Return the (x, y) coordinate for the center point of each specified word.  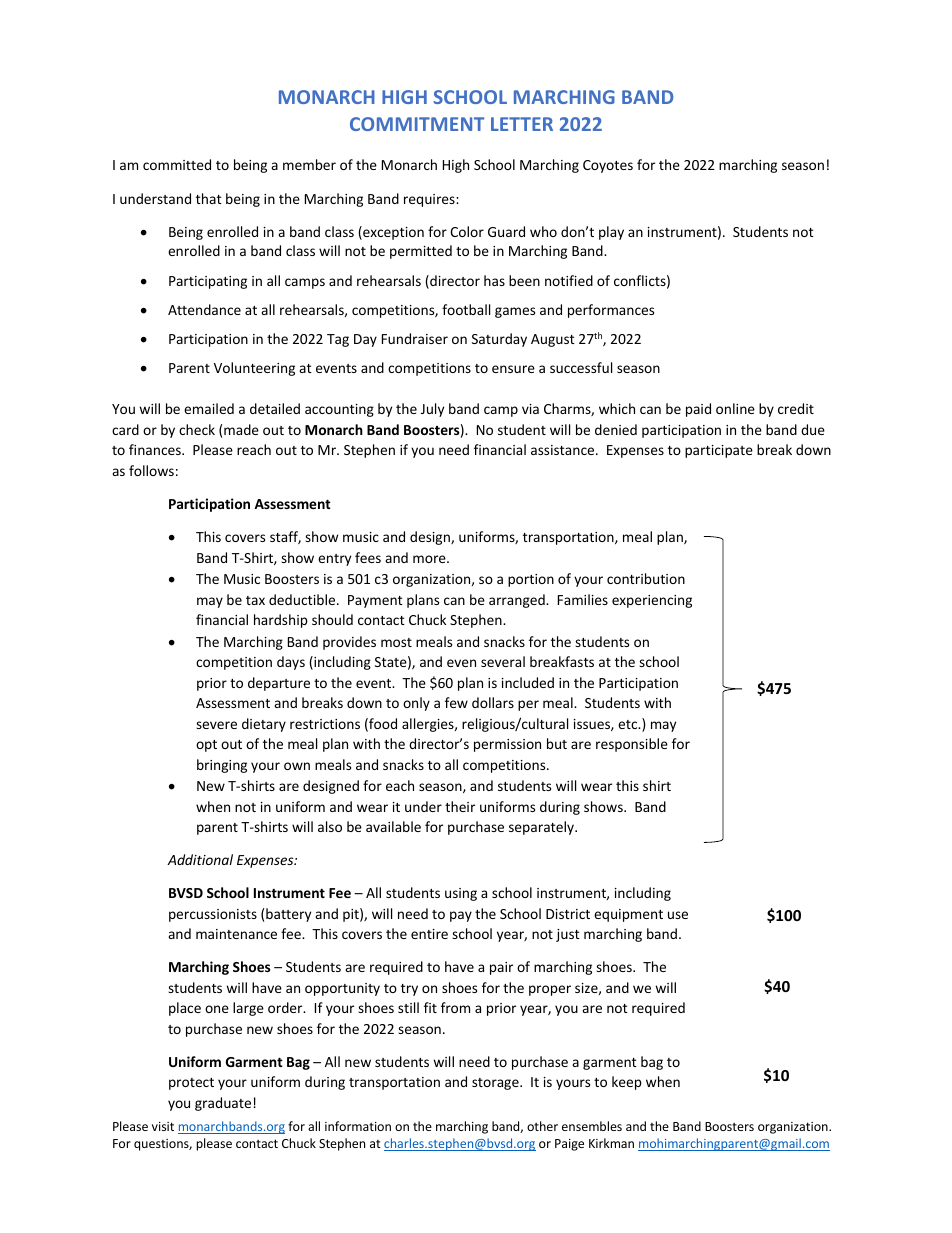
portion (531, 580)
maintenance (236, 934)
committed (177, 164)
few (456, 702)
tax (255, 600)
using (461, 894)
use (678, 915)
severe (216, 725)
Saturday (499, 340)
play (611, 233)
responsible (632, 745)
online (735, 408)
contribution (646, 578)
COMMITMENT (417, 124)
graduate (223, 1104)
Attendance (204, 309)
